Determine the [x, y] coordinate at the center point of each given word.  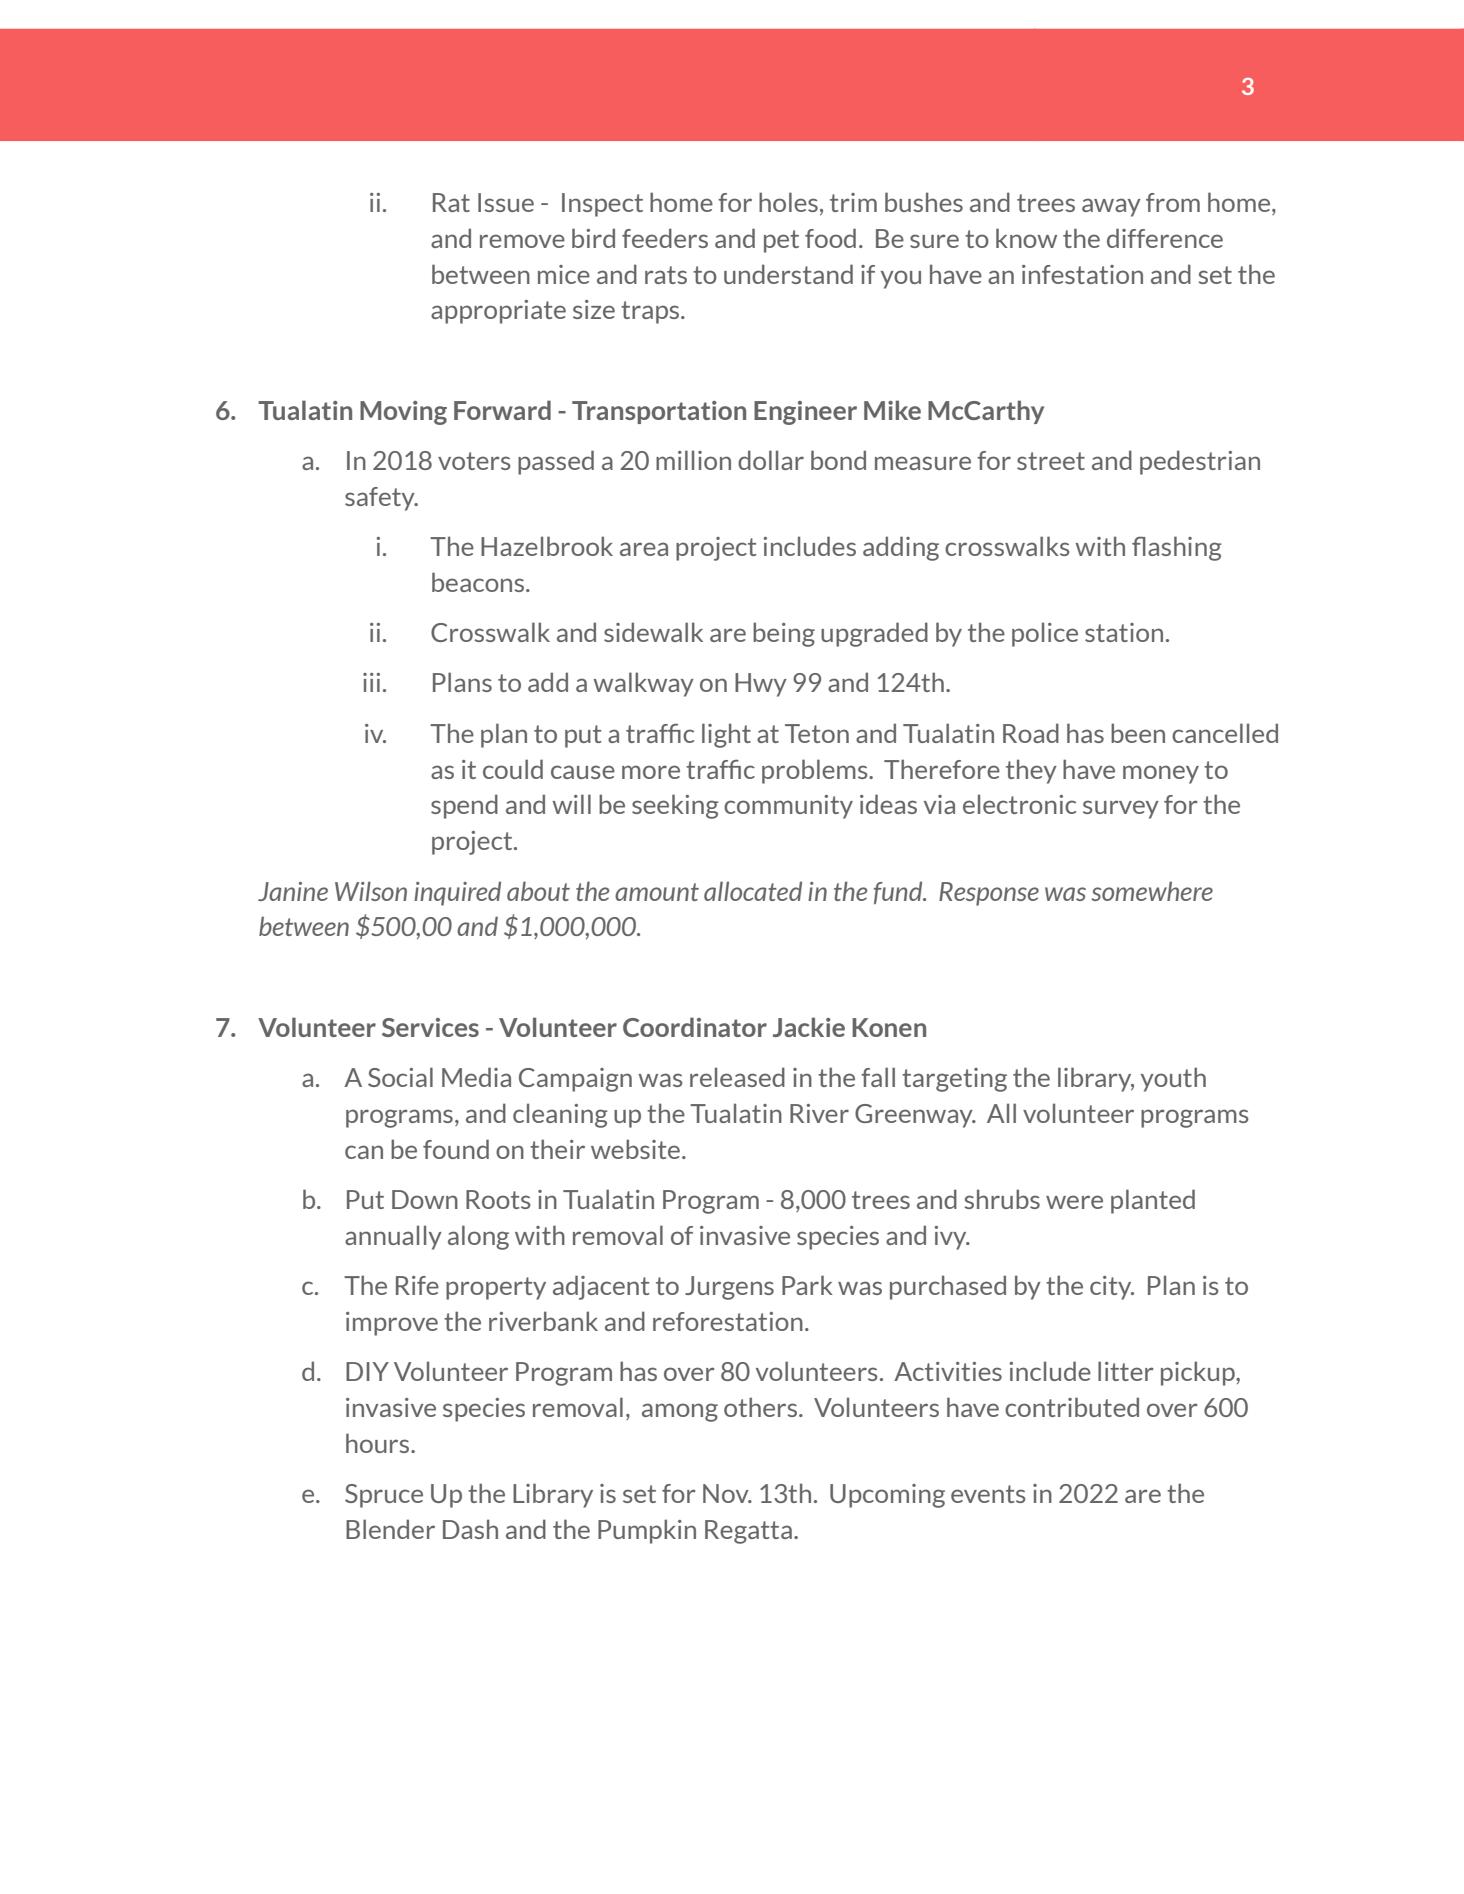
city [1112, 1288]
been [1138, 733]
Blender [390, 1529]
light [726, 735]
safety [381, 499]
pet [781, 241]
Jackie [809, 1027]
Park [807, 1285]
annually [393, 1237]
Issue [506, 202]
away [1111, 207]
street [1051, 461]
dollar [771, 460]
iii [371, 682]
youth [1173, 1079]
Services [430, 1027]
